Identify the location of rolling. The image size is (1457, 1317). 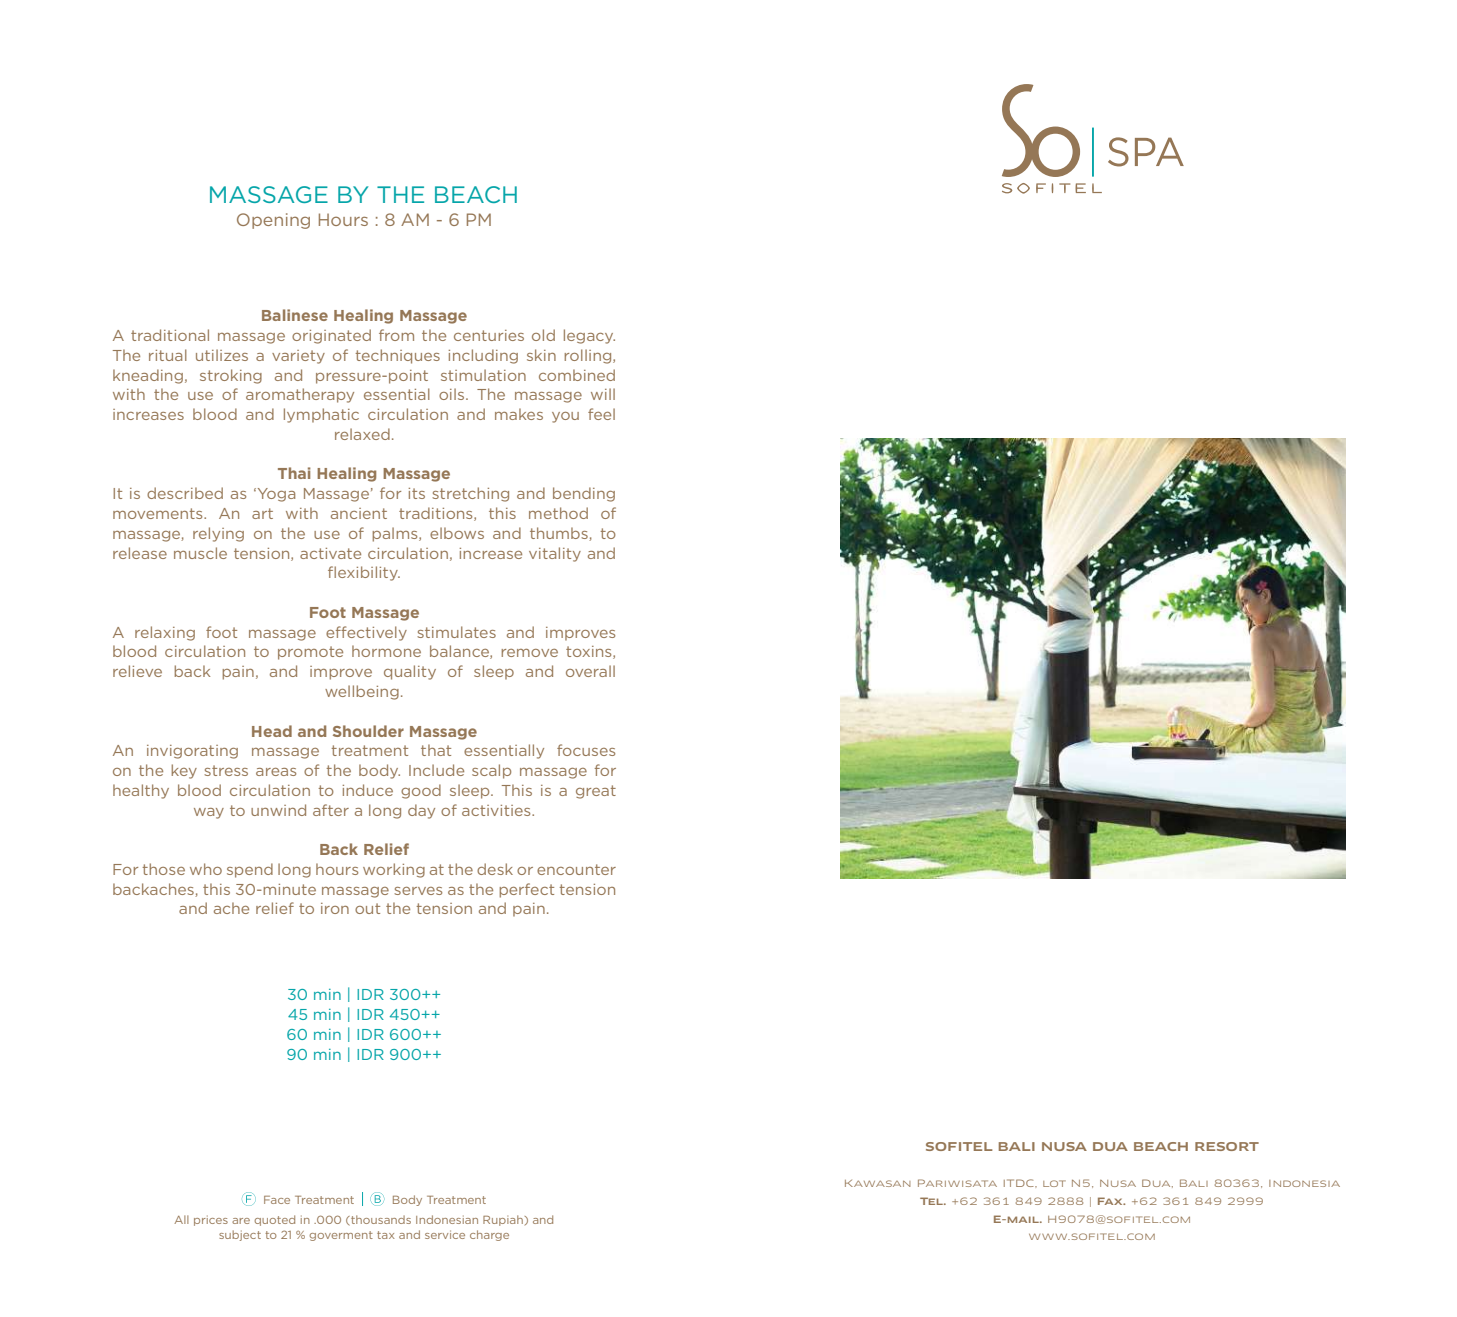
(589, 356).
